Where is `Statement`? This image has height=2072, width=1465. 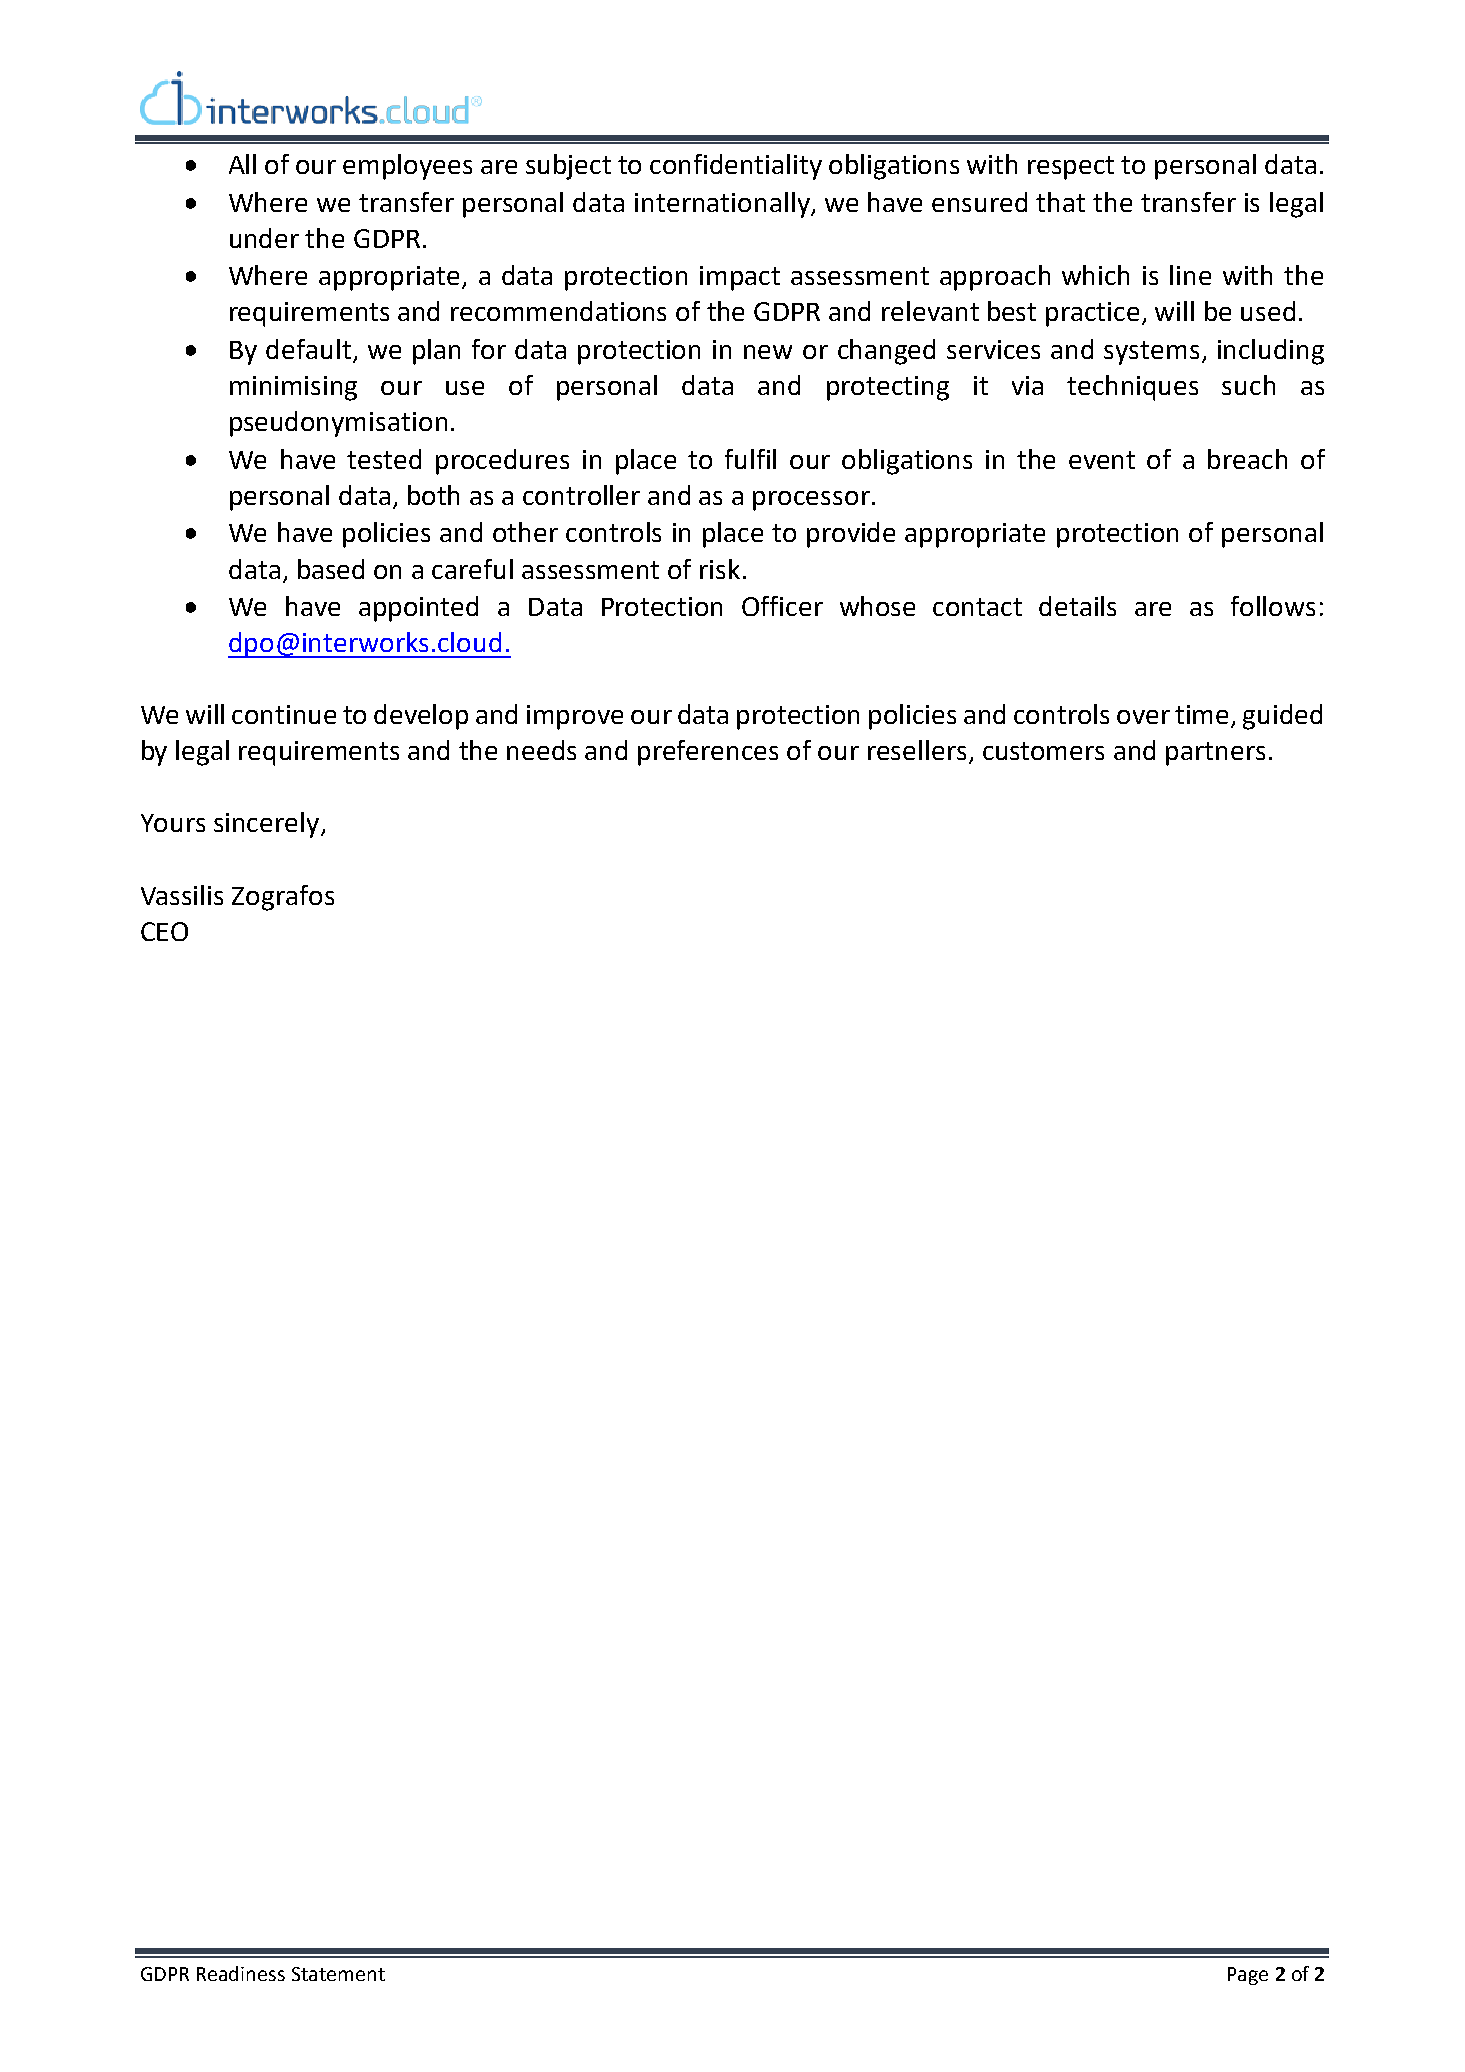
Statement is located at coordinates (338, 1974).
